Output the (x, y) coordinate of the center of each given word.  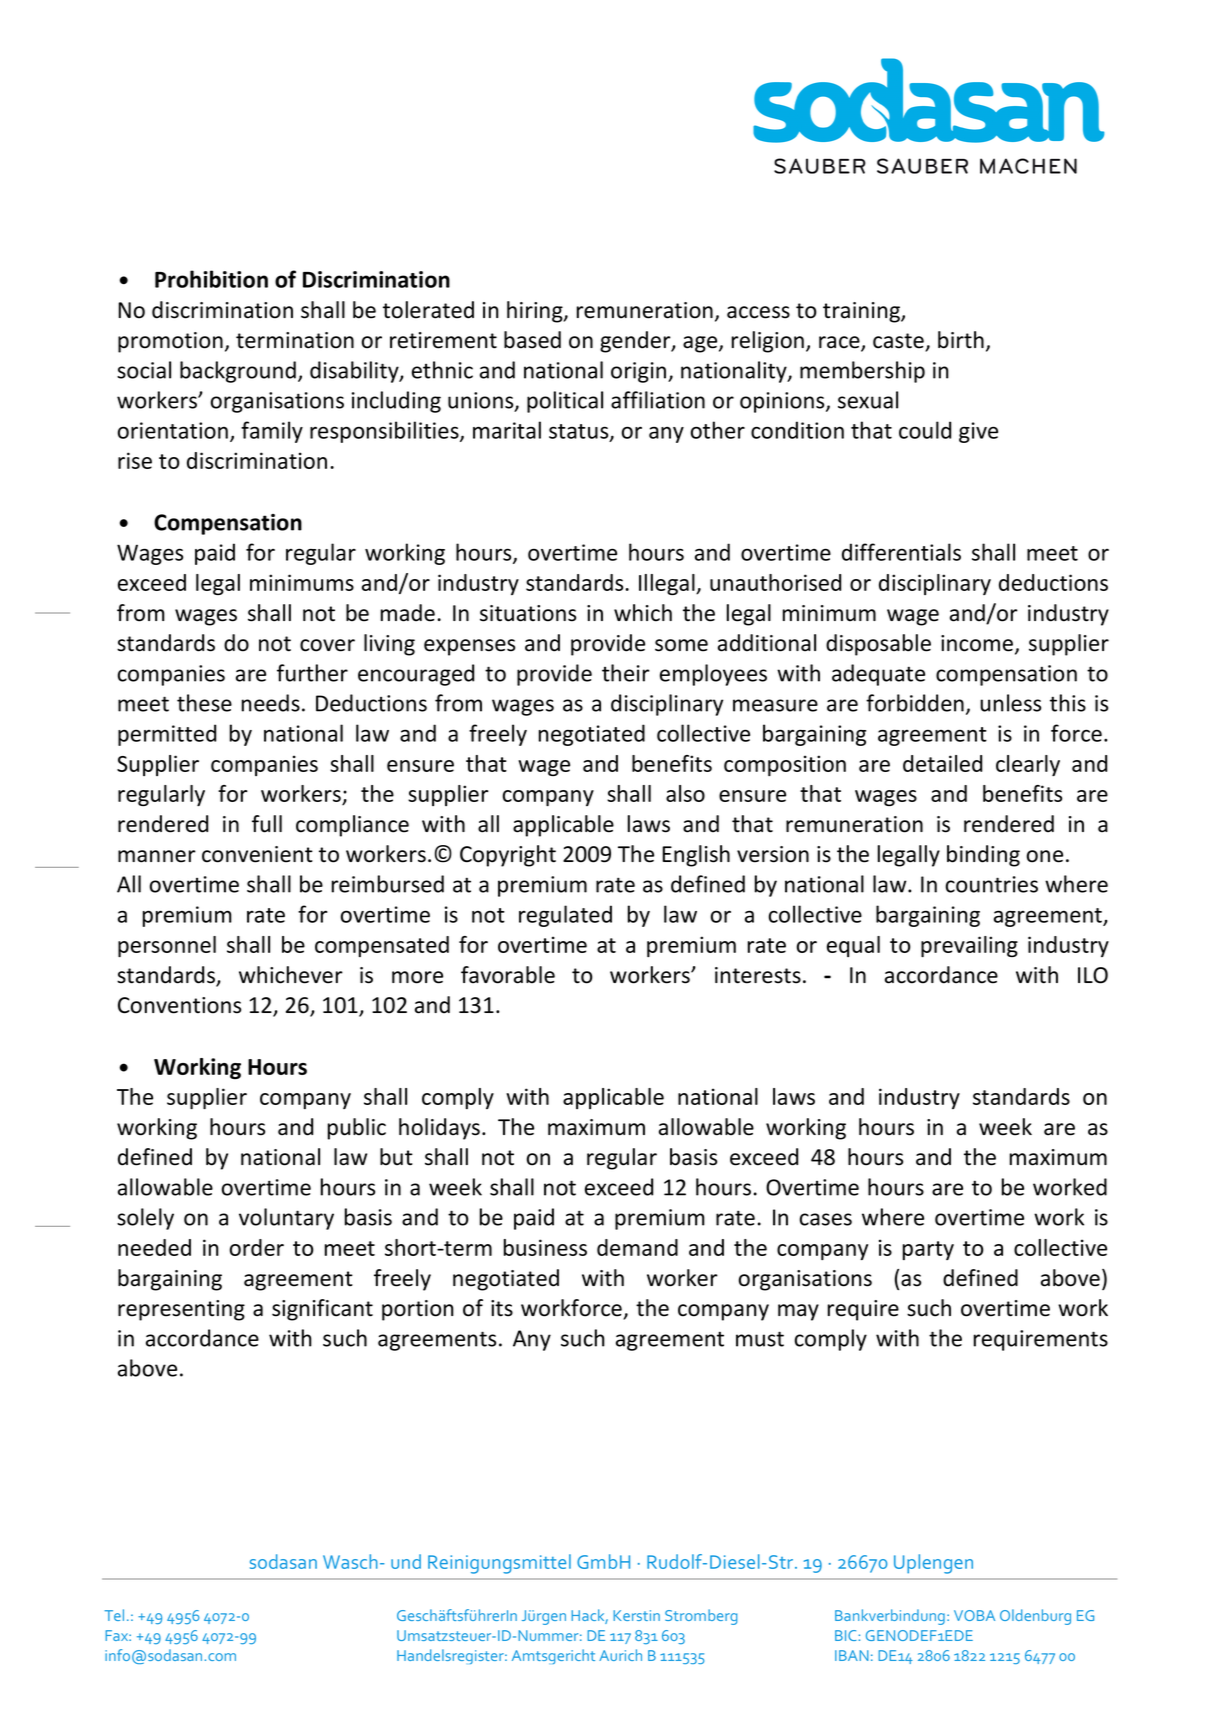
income (977, 643)
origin (640, 372)
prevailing (969, 946)
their (626, 673)
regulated (565, 916)
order (257, 1247)
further (312, 673)
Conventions (179, 1005)
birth (961, 340)
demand (637, 1247)
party (928, 1250)
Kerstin (636, 1615)
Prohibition (211, 279)
